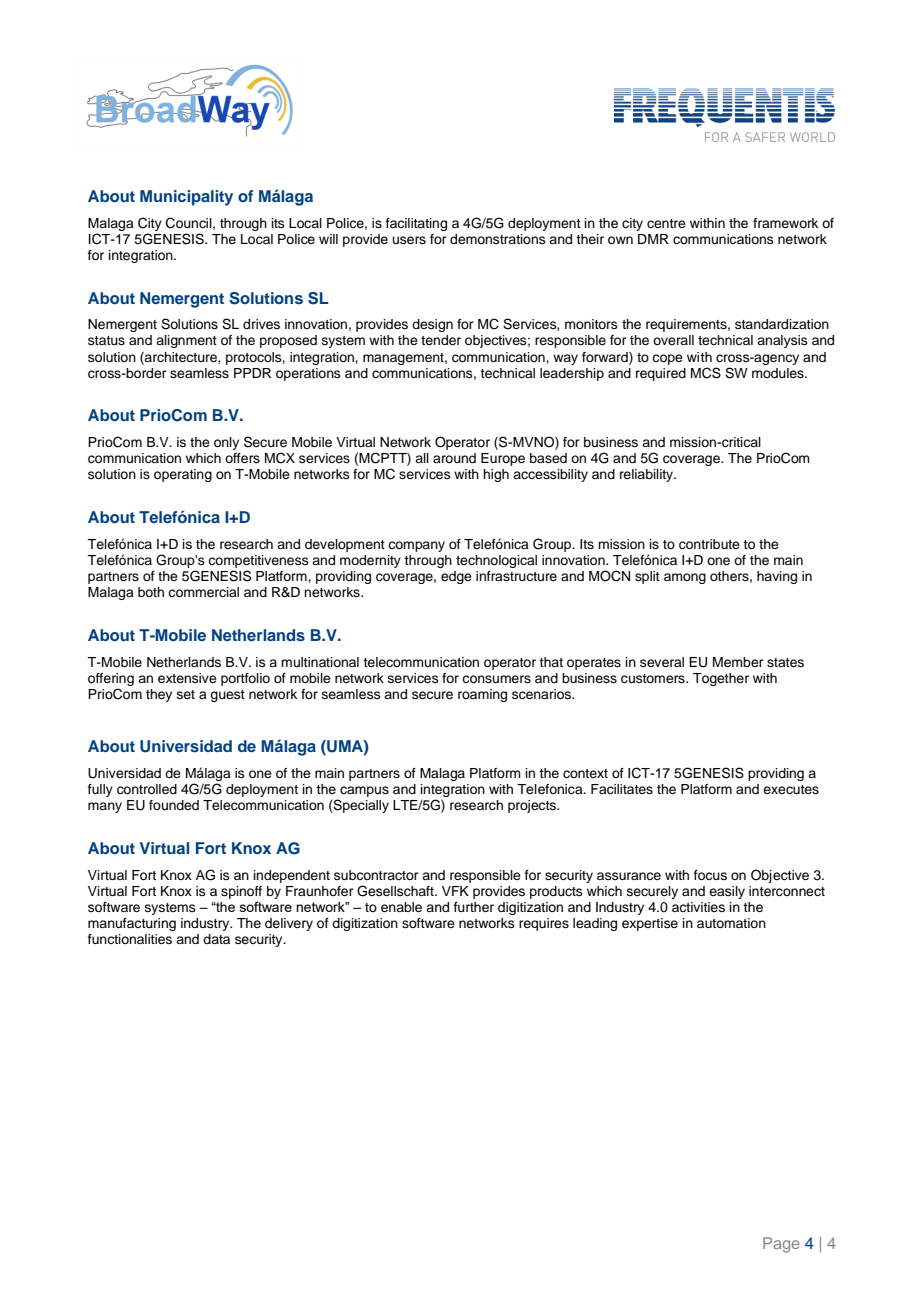 This image has height=1308, width=924. Describe the element at coordinates (186, 198) in the image. I see `Municipality` at that location.
